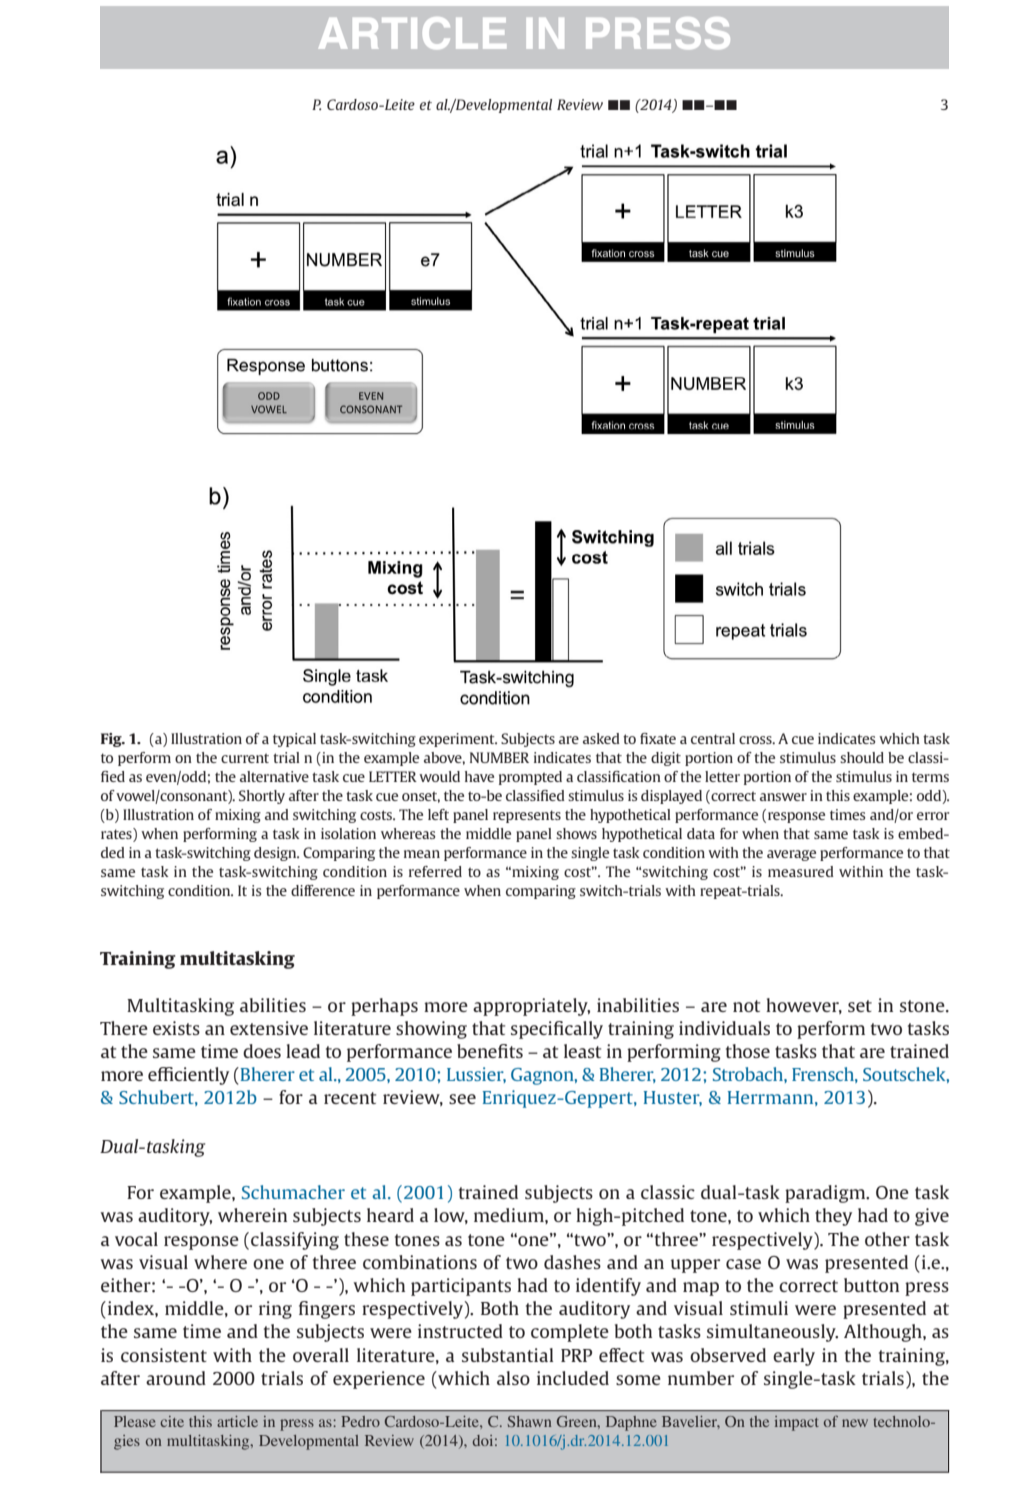 This screenshot has width=1036, height=1507. I want to click on prompted, so click(530, 778).
